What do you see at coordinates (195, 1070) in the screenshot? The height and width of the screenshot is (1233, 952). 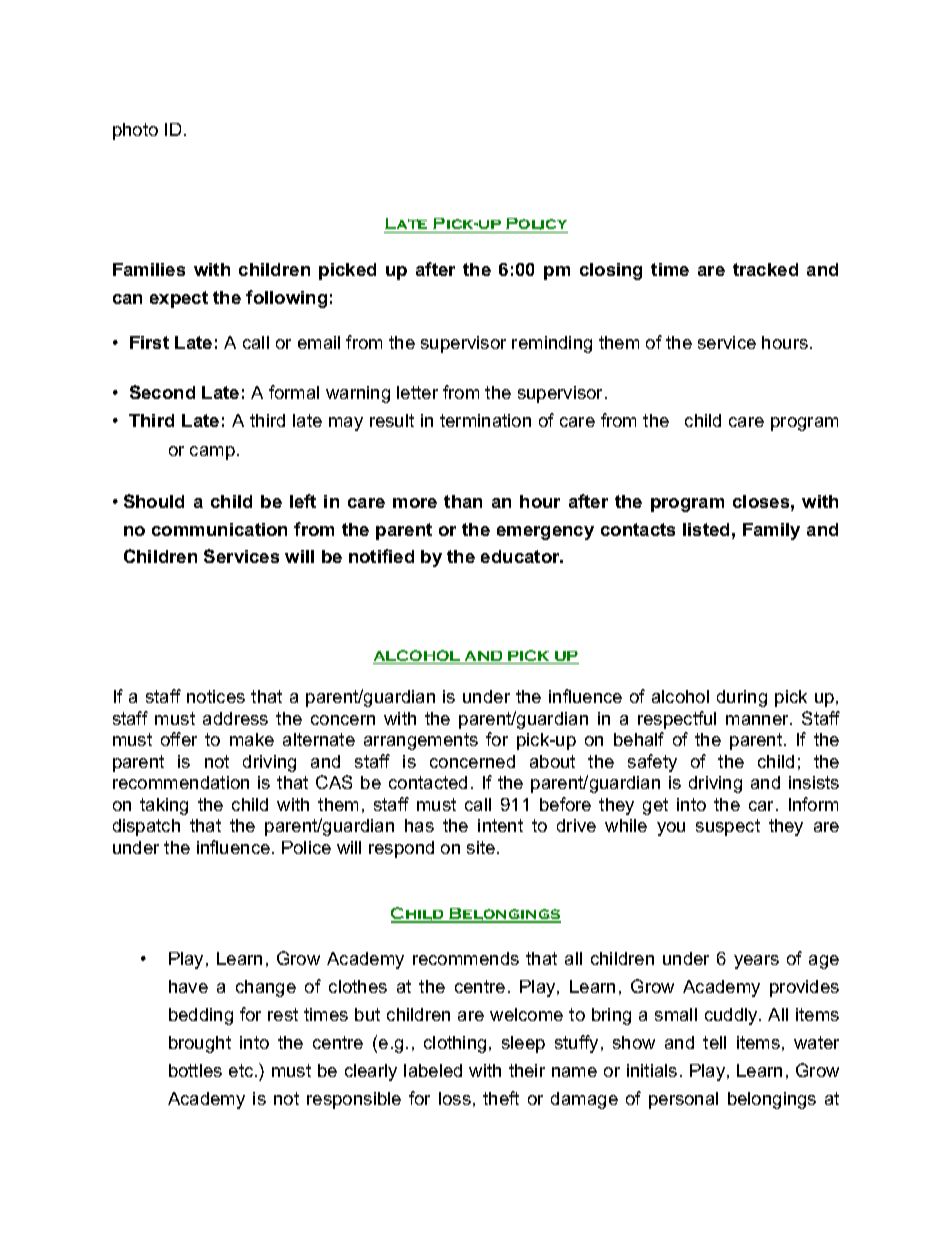 I see `bottles` at bounding box center [195, 1070].
